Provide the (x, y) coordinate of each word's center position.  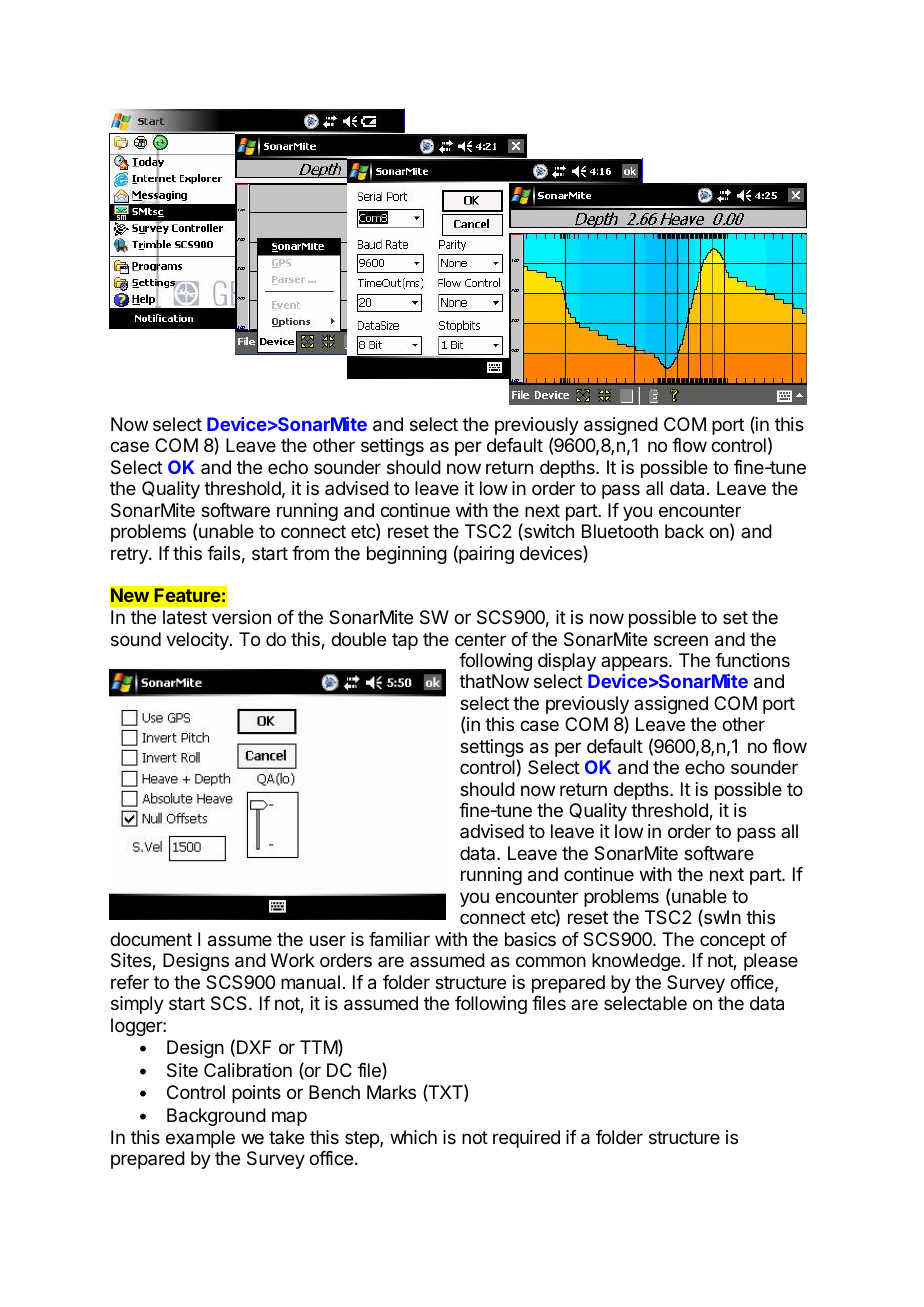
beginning (407, 555)
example (200, 1139)
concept (732, 941)
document (151, 939)
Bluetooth (620, 531)
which (413, 1137)
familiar (399, 939)
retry (130, 555)
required (526, 1139)
